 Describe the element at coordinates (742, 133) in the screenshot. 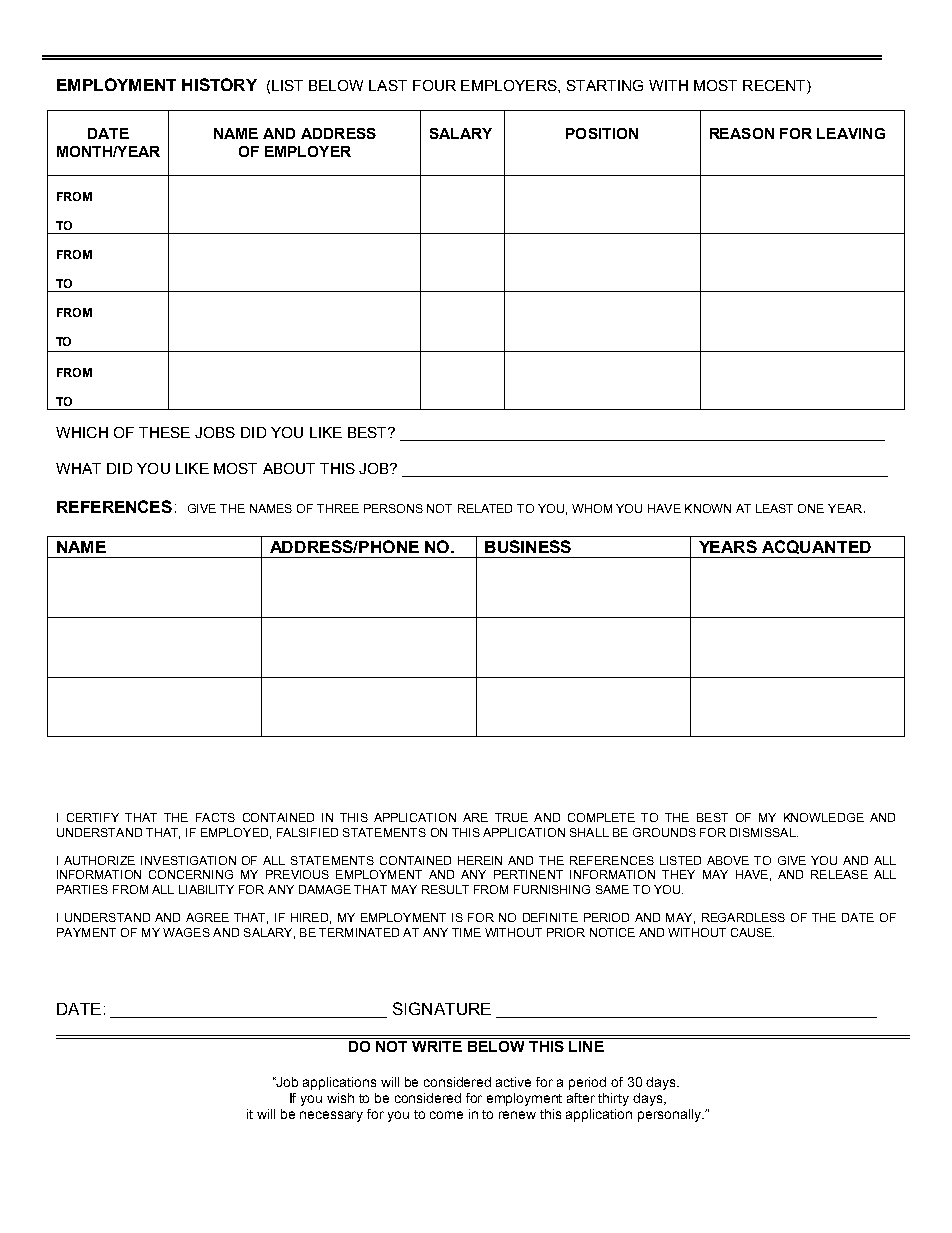

I see `REASON` at that location.
